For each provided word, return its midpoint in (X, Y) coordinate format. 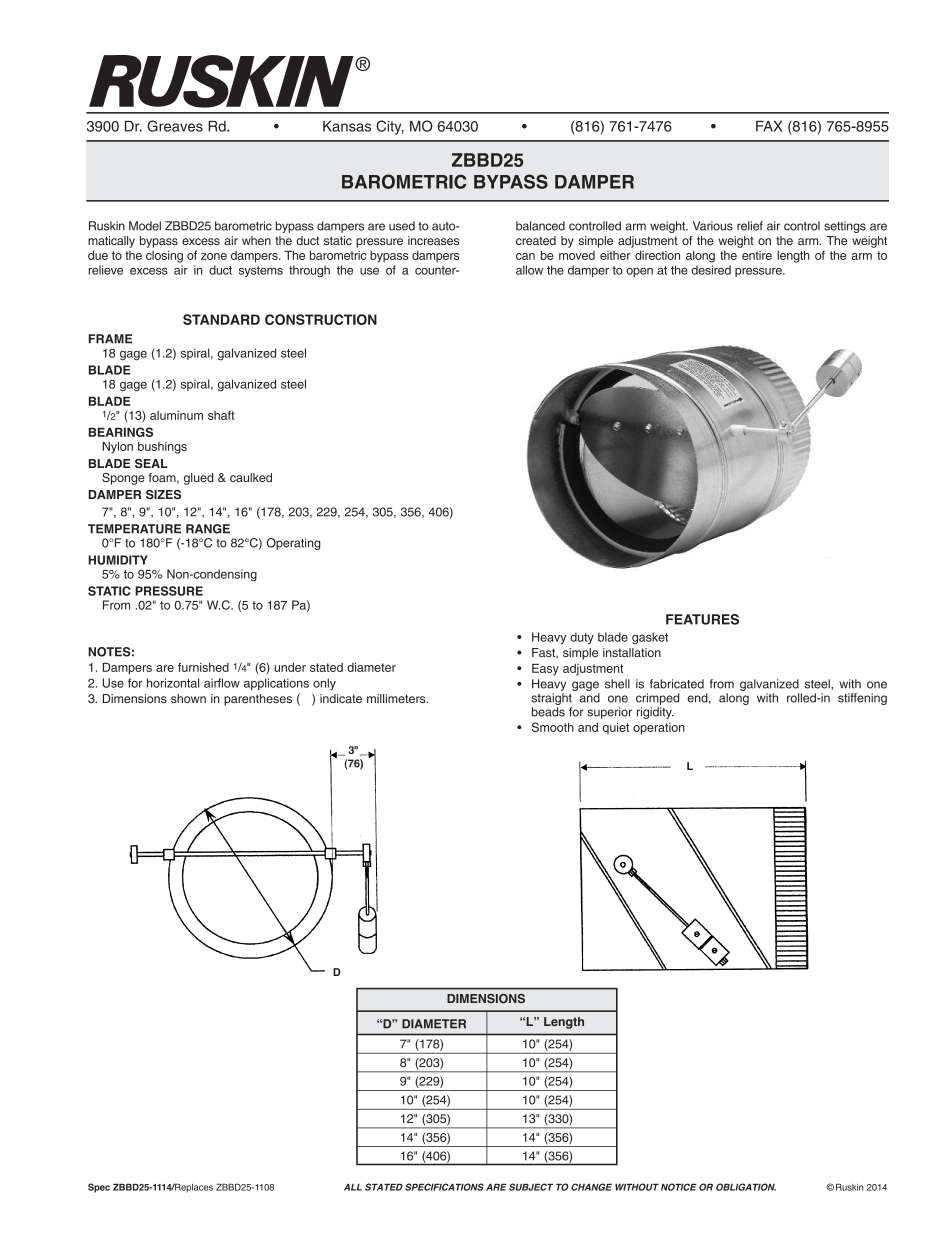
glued (199, 479)
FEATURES (702, 619)
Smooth (553, 727)
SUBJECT (531, 1187)
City (390, 127)
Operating (293, 544)
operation (659, 729)
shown (188, 698)
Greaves (175, 126)
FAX (769, 126)
